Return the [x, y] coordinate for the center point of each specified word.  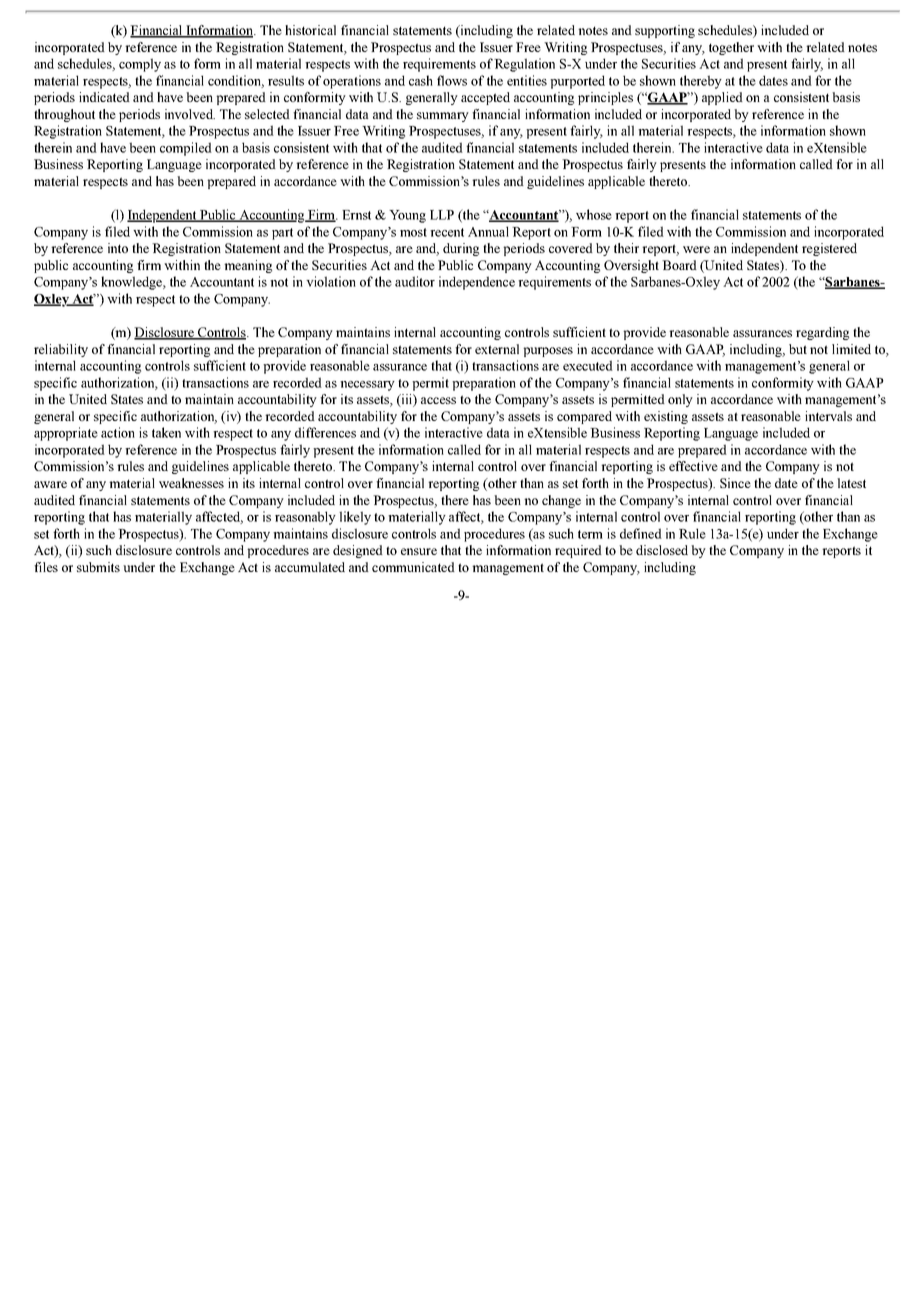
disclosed [662, 550]
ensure [419, 551]
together [731, 48]
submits [98, 567]
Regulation [524, 65]
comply [140, 65]
